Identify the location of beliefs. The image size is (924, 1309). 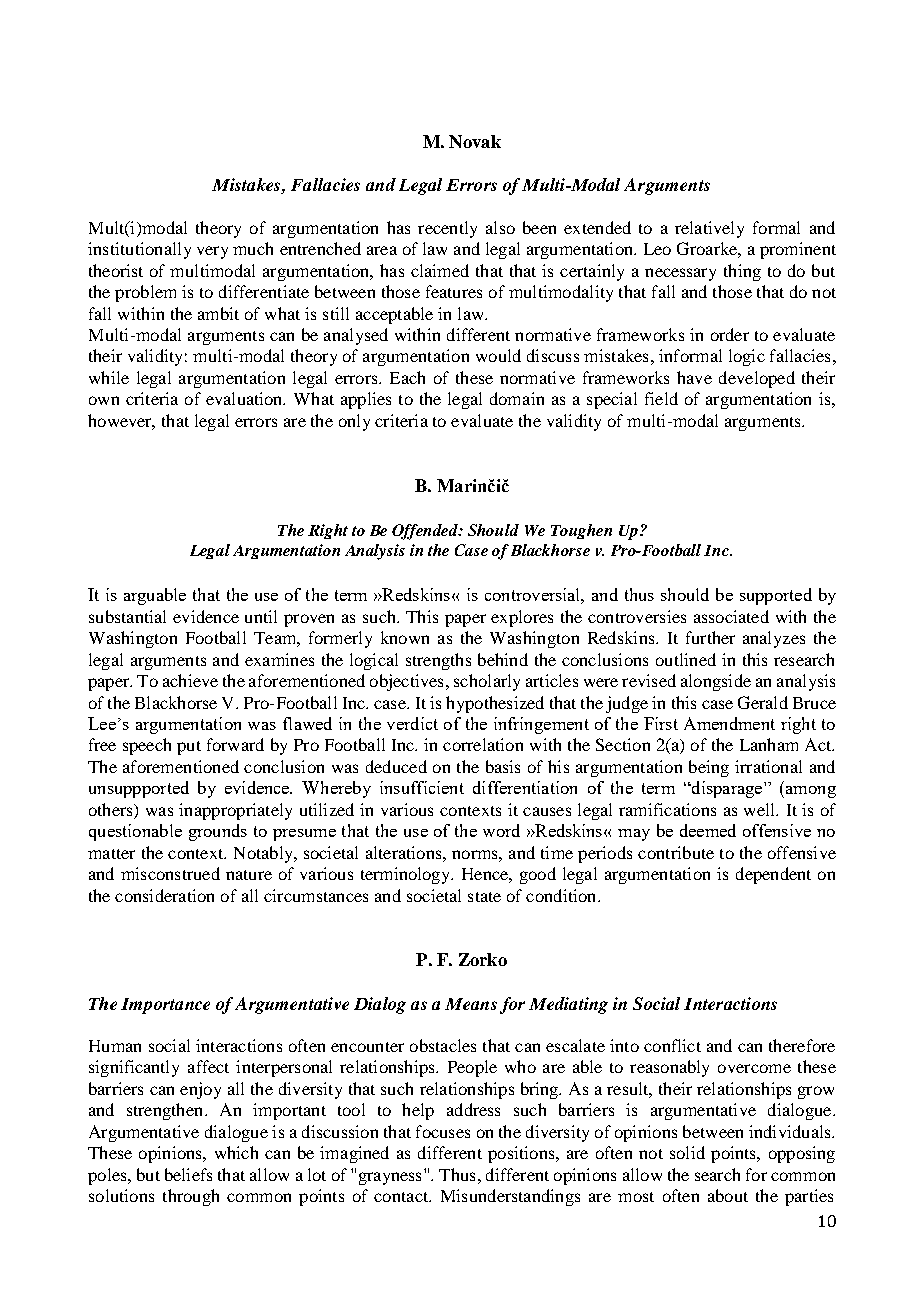
(188, 1174).
